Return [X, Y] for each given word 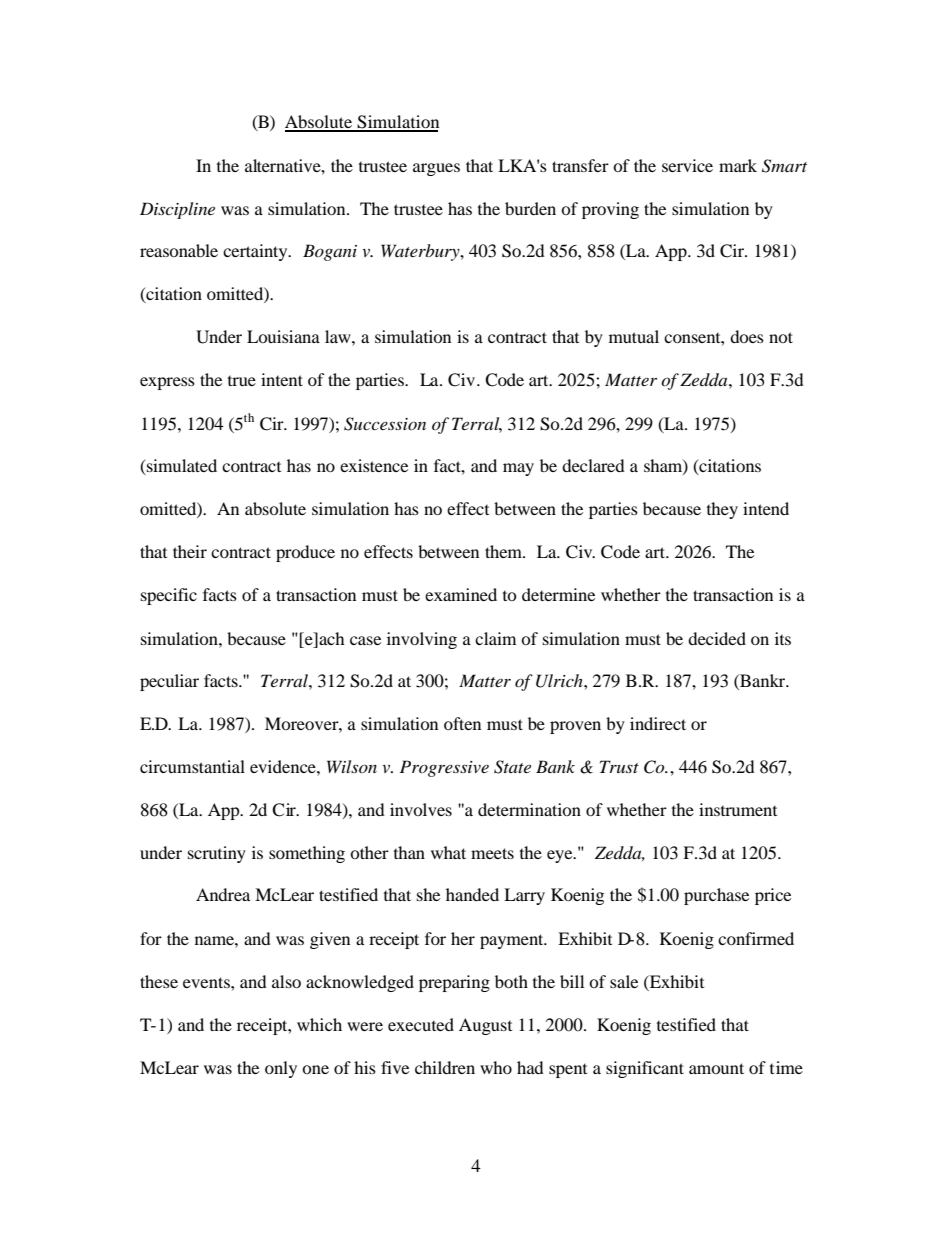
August [485, 1026]
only [281, 1069]
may [518, 469]
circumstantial [192, 766]
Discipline [177, 210]
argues [436, 169]
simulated [181, 465]
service [687, 165]
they [722, 510]
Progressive [444, 768]
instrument [738, 809]
